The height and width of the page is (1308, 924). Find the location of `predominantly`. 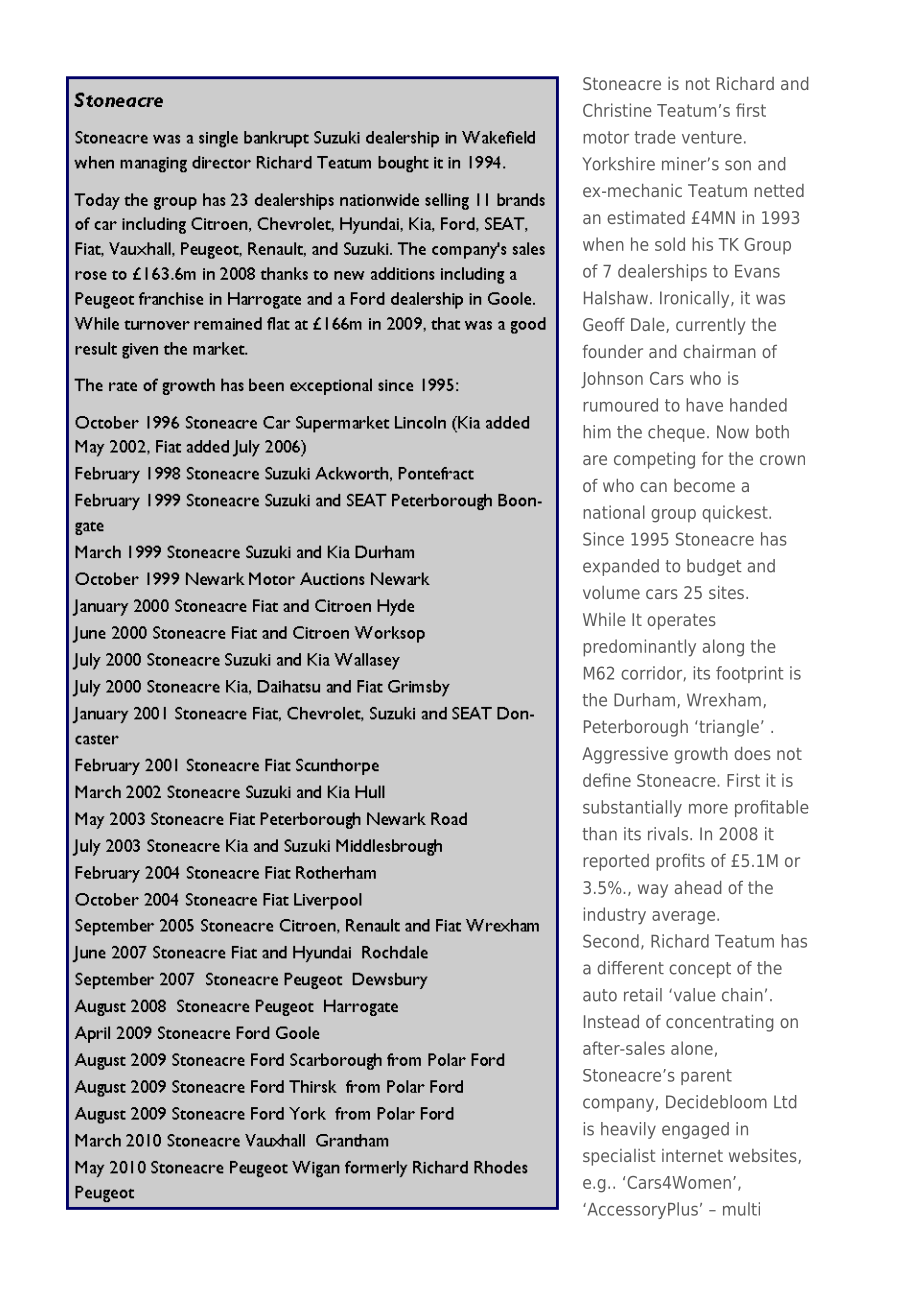

predominantly is located at coordinates (639, 648).
